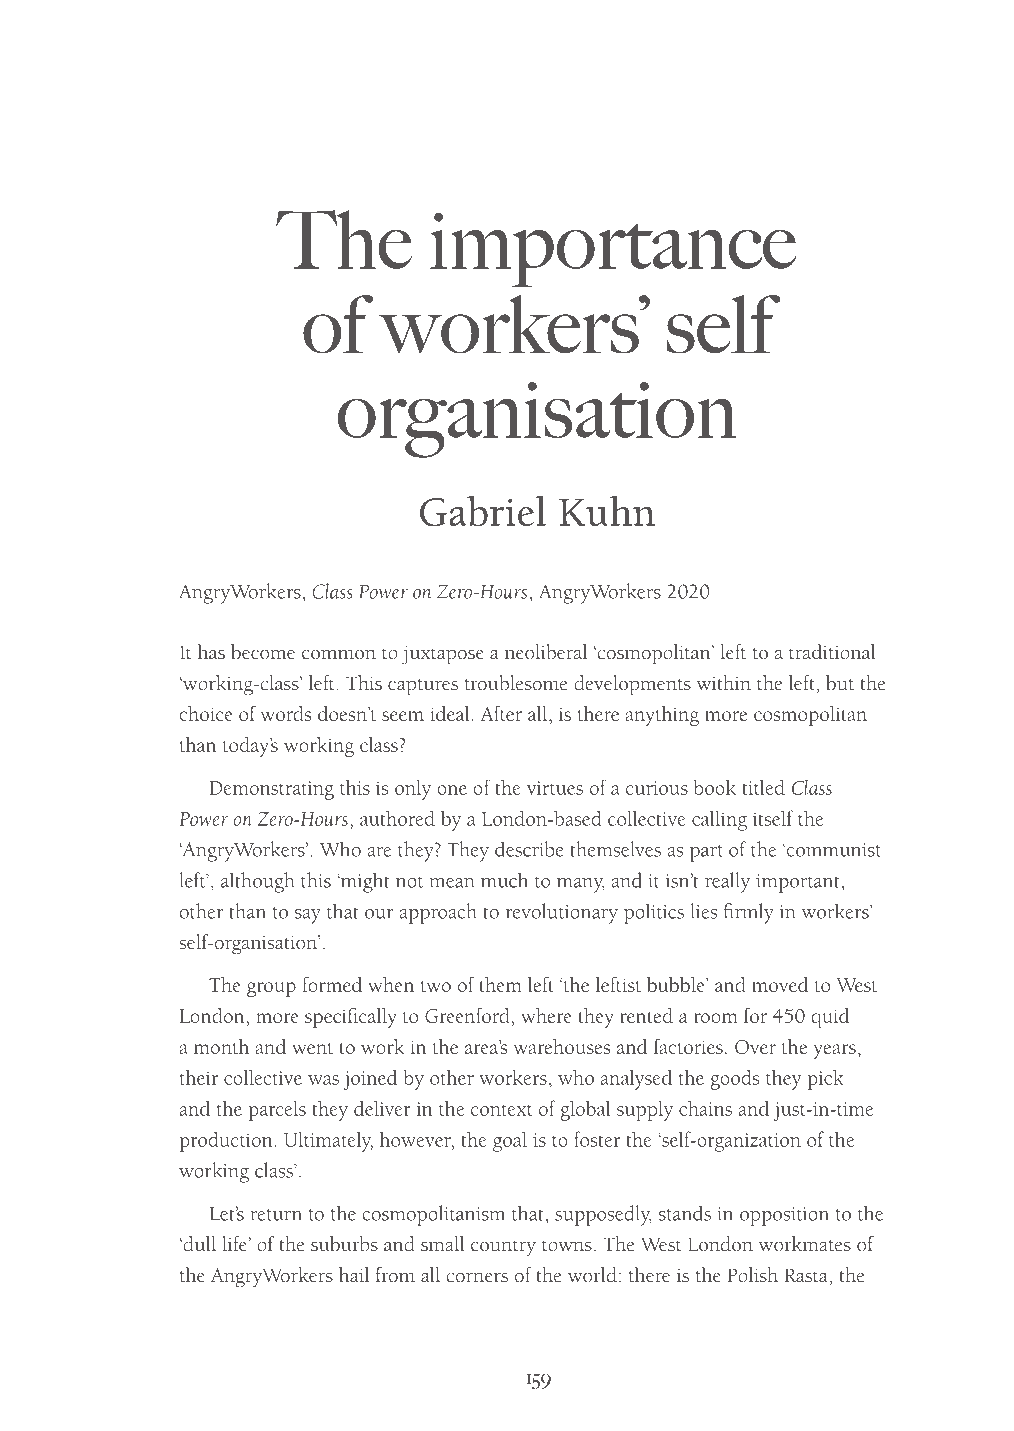  I want to click on return, so click(276, 1215).
